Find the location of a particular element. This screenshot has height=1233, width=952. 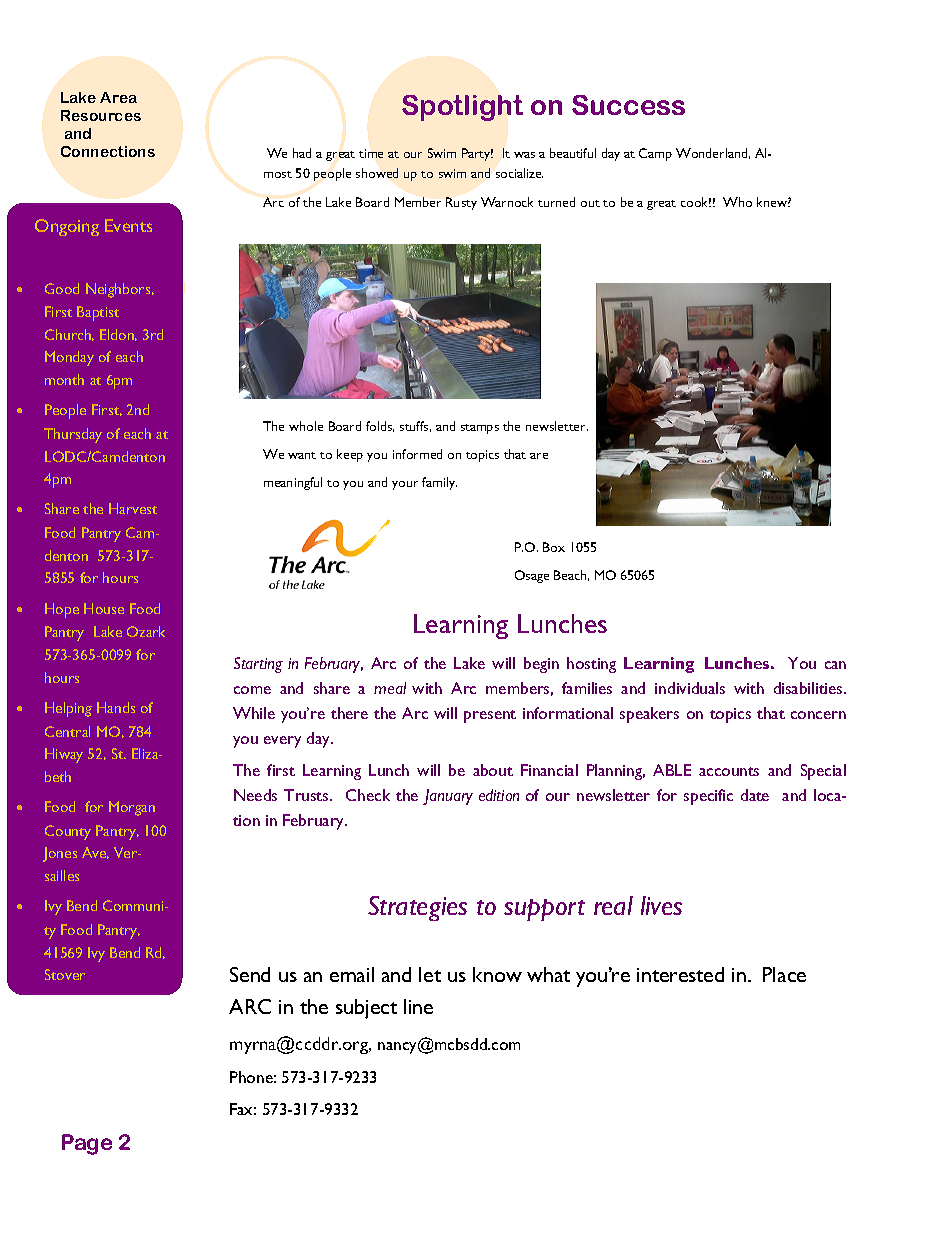

Page is located at coordinates (87, 1144).
